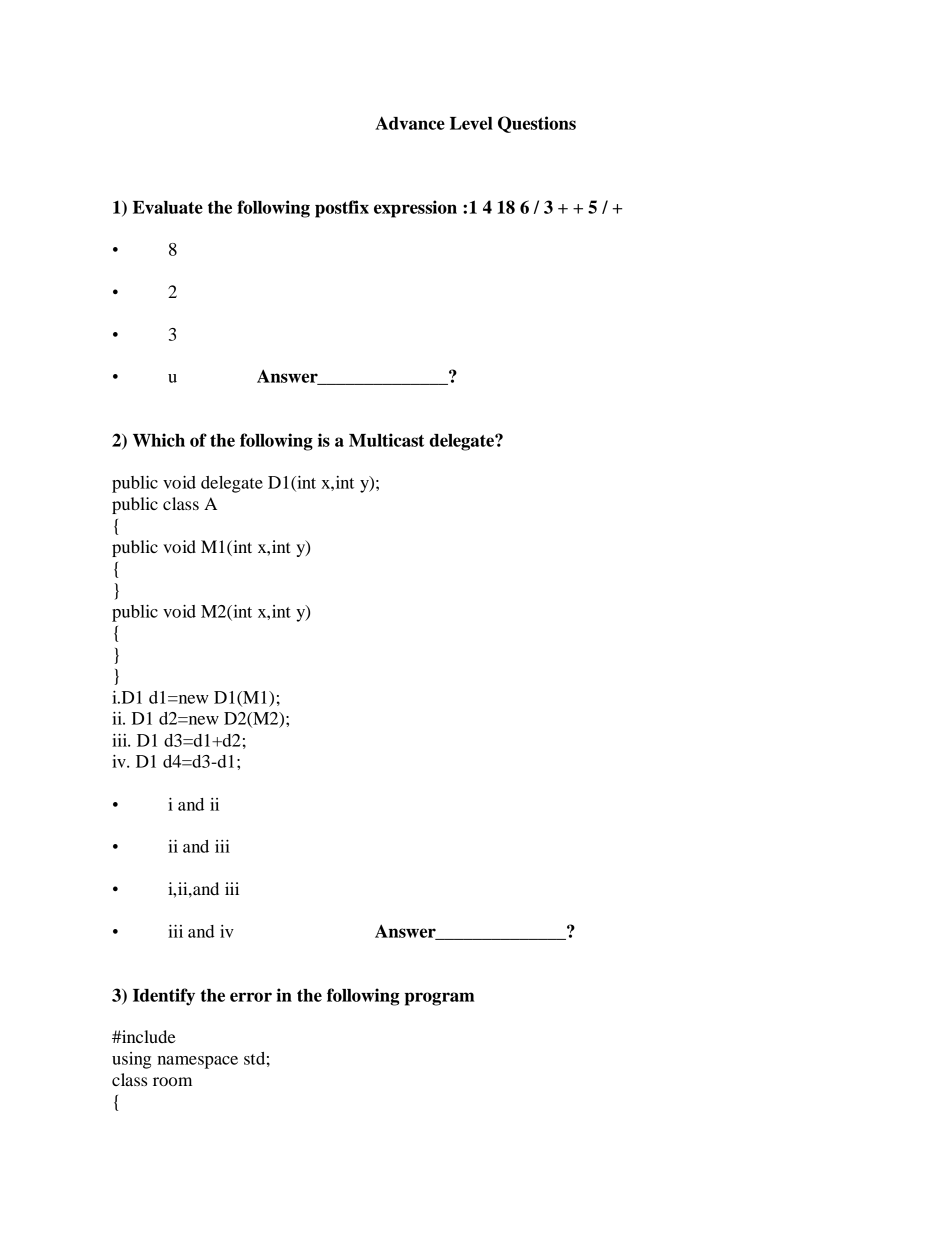 Image resolution: width=952 pixels, height=1233 pixels. I want to click on Multicast, so click(386, 440).
